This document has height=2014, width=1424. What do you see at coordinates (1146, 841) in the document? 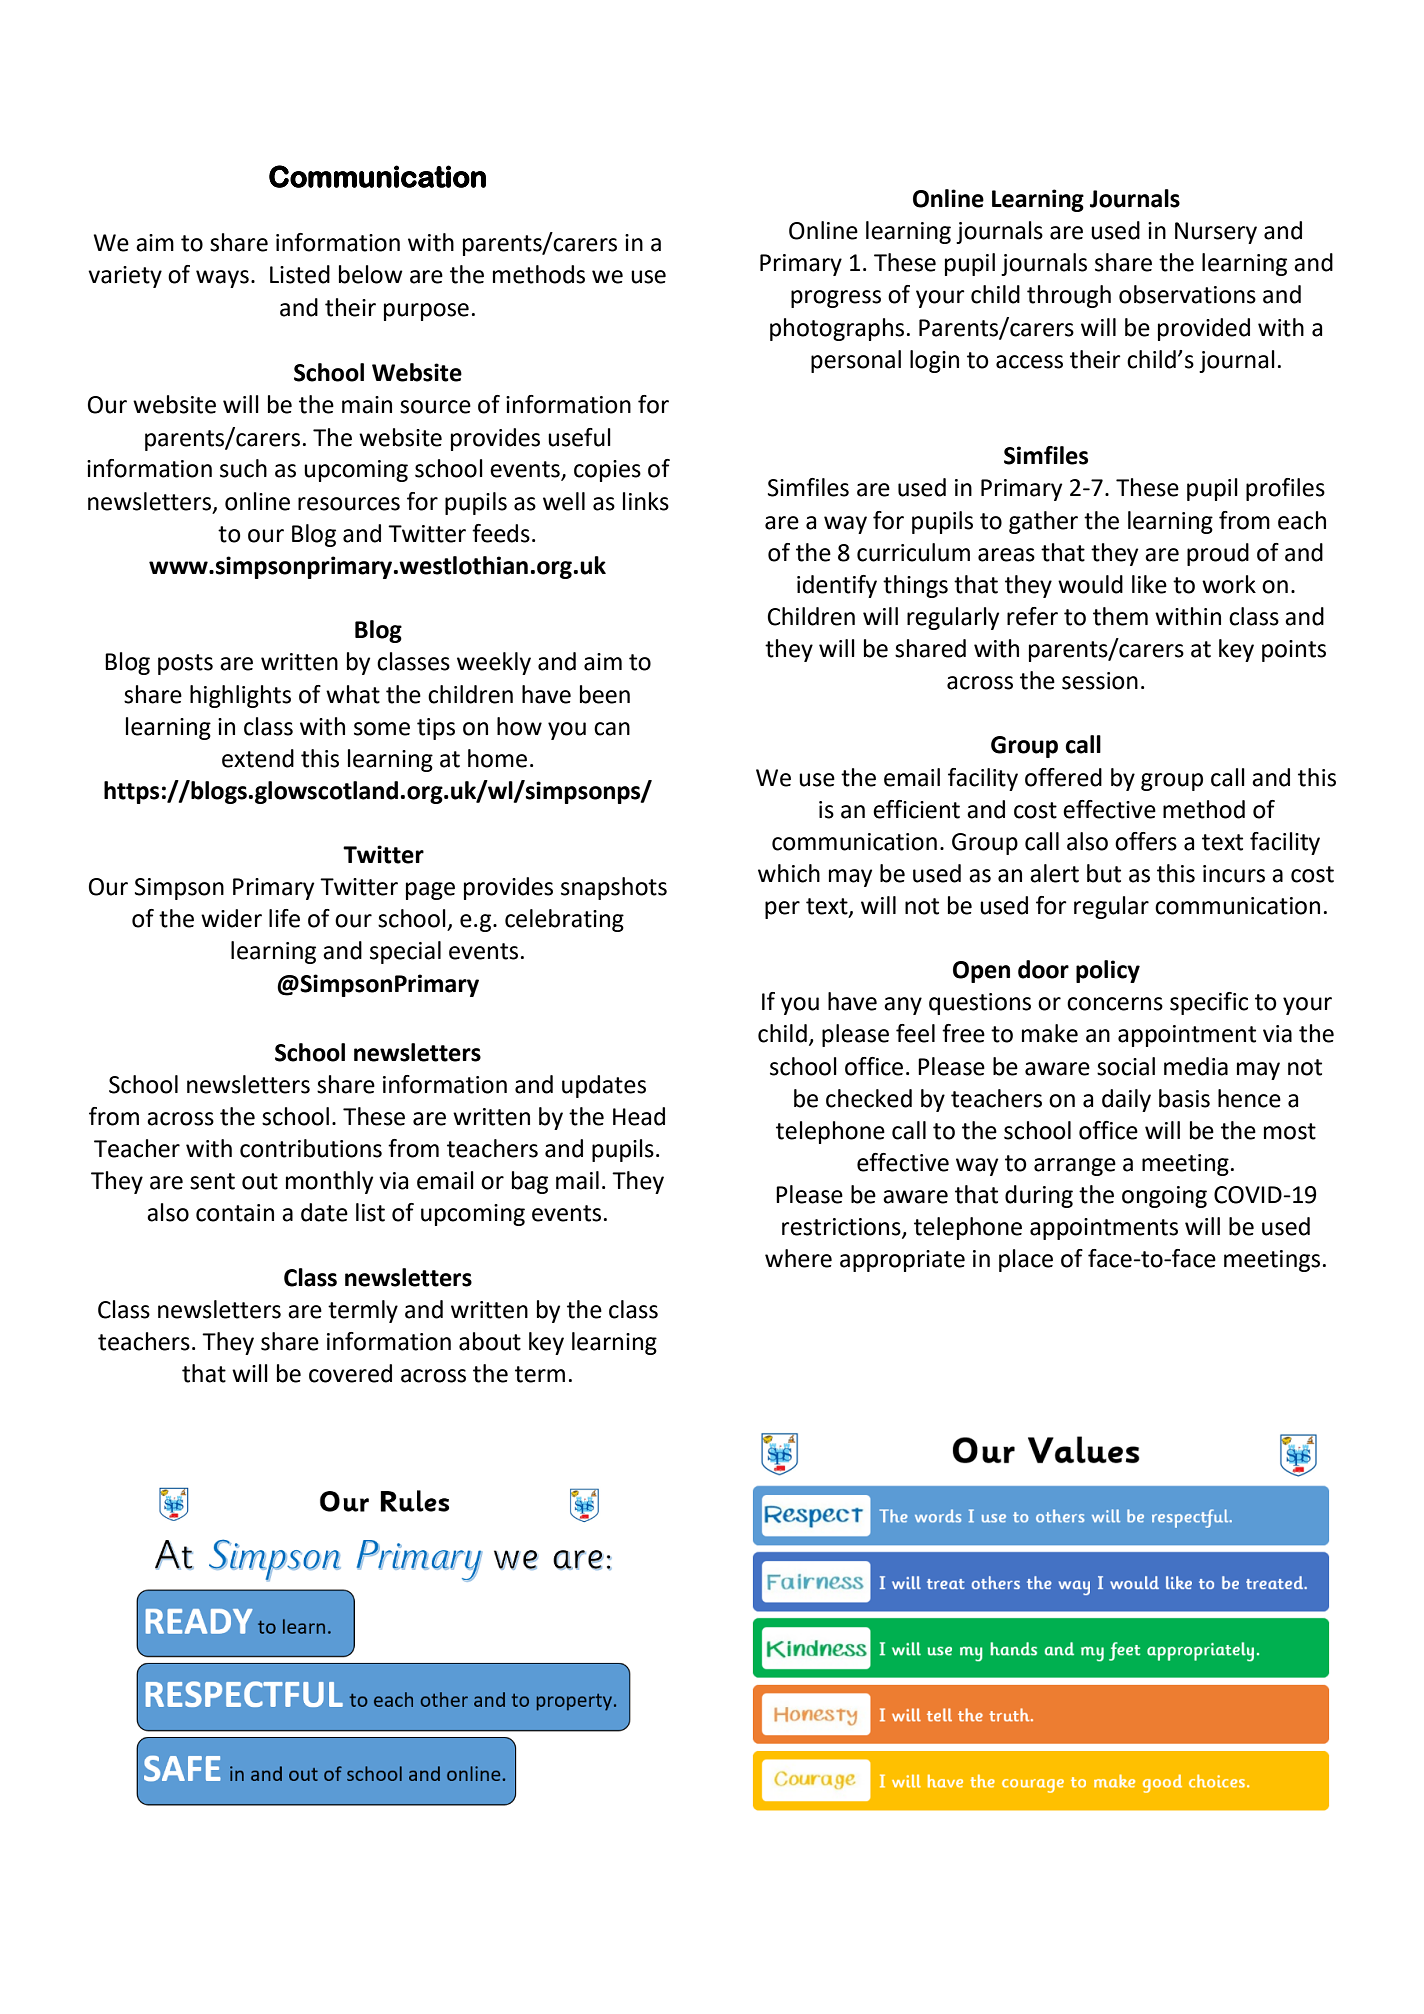
I see `offers` at bounding box center [1146, 841].
